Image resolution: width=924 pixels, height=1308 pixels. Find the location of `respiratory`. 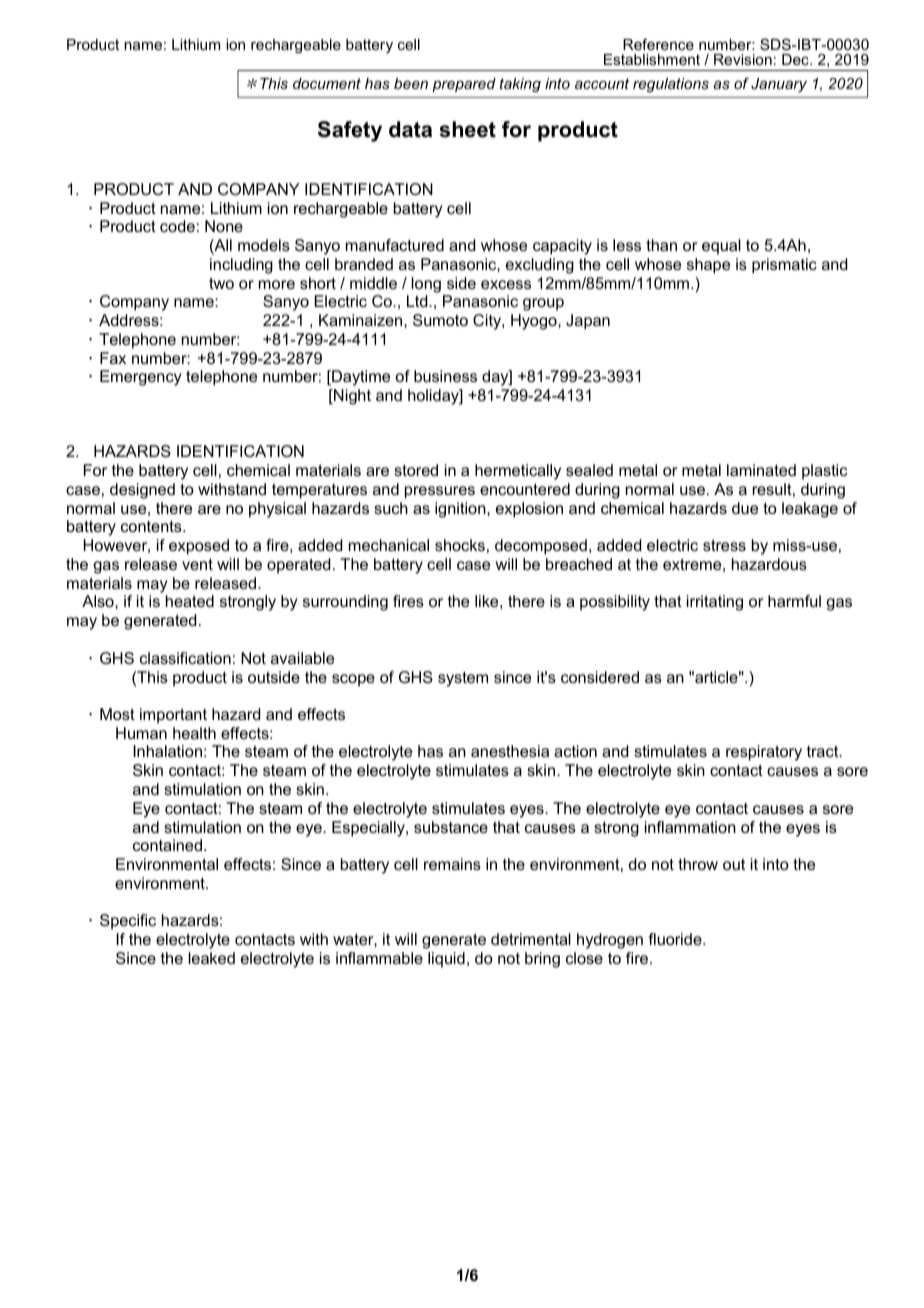

respiratory is located at coordinates (764, 753).
